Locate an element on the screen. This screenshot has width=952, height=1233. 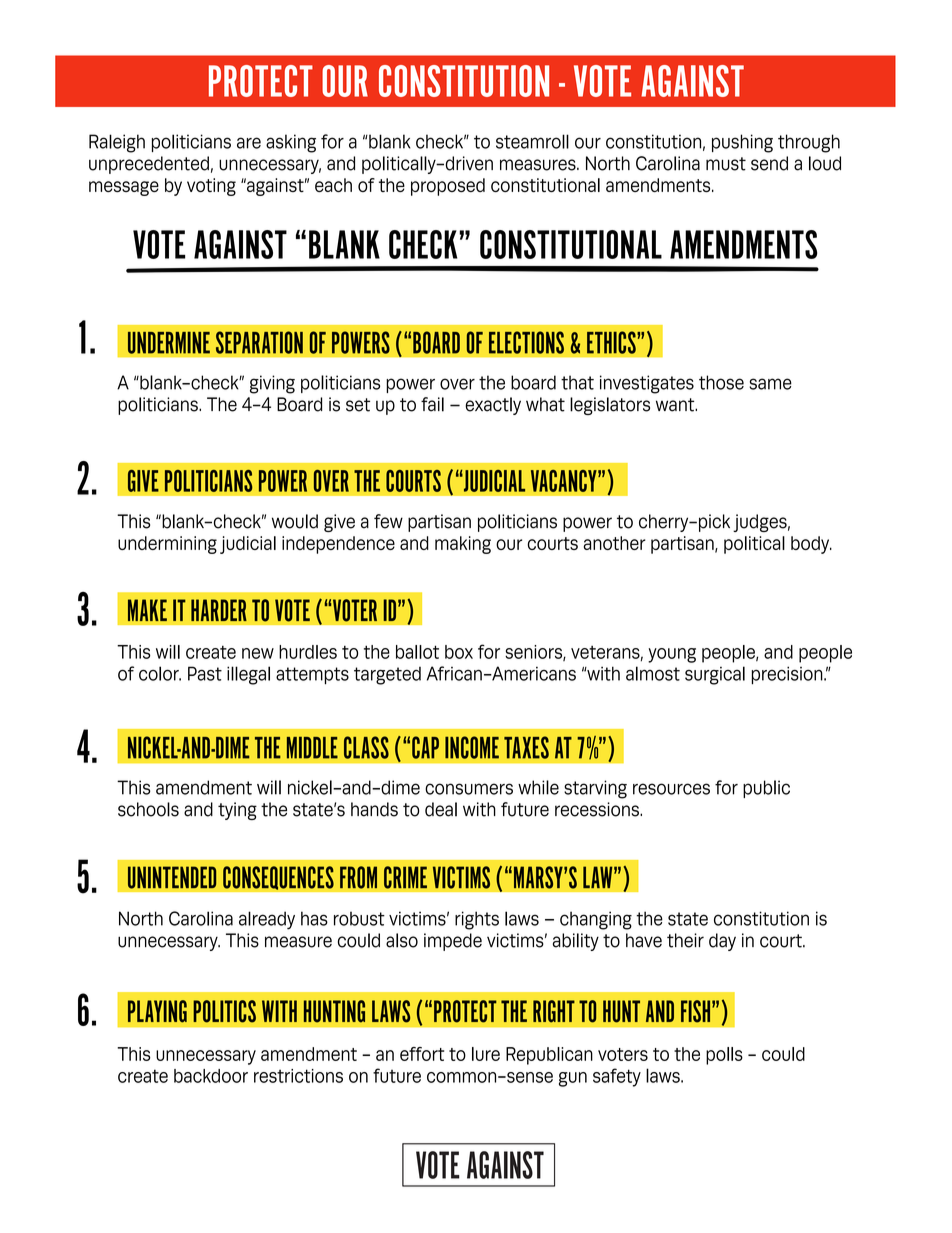
tying is located at coordinates (237, 811).
